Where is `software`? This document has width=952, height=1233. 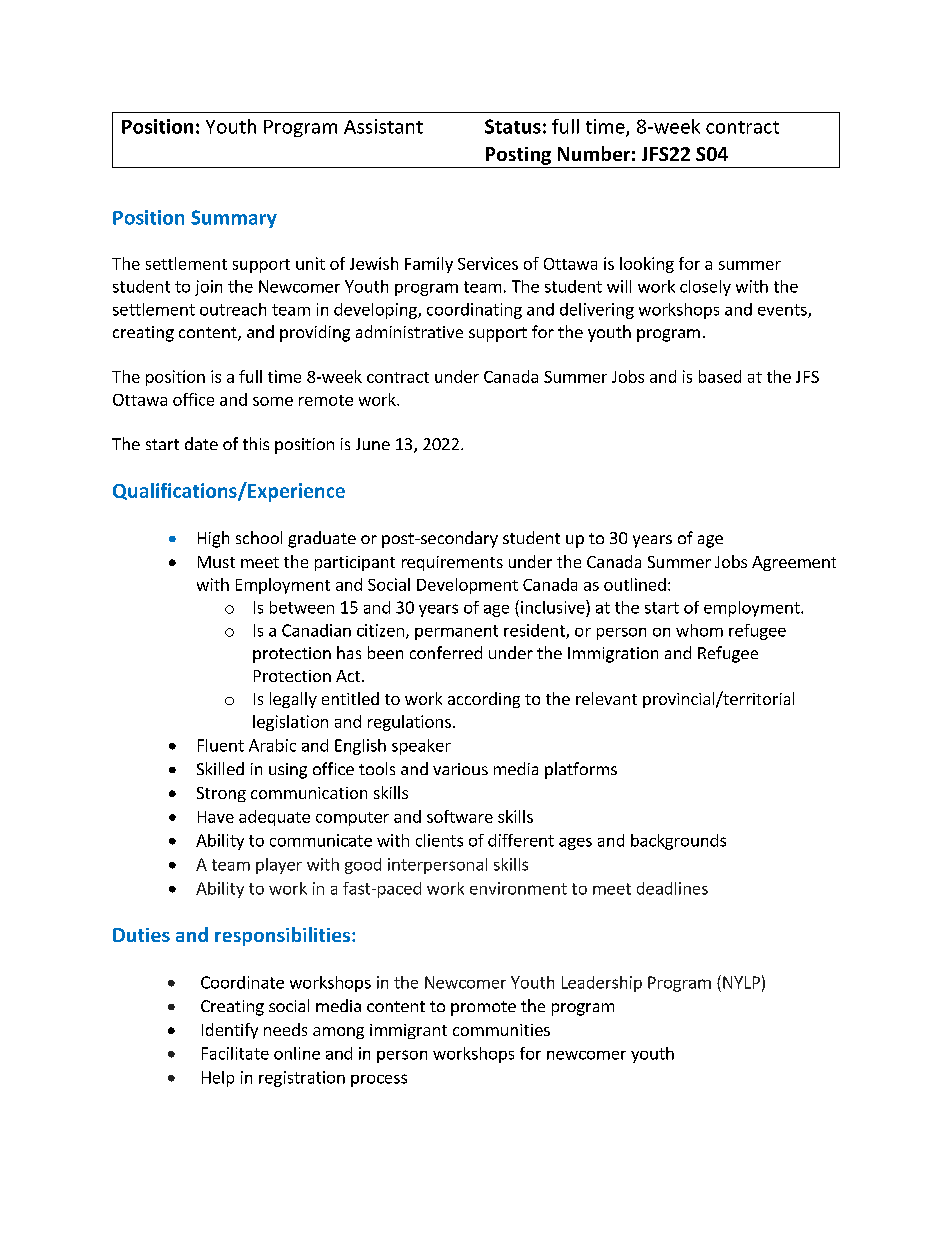
software is located at coordinates (460, 816).
